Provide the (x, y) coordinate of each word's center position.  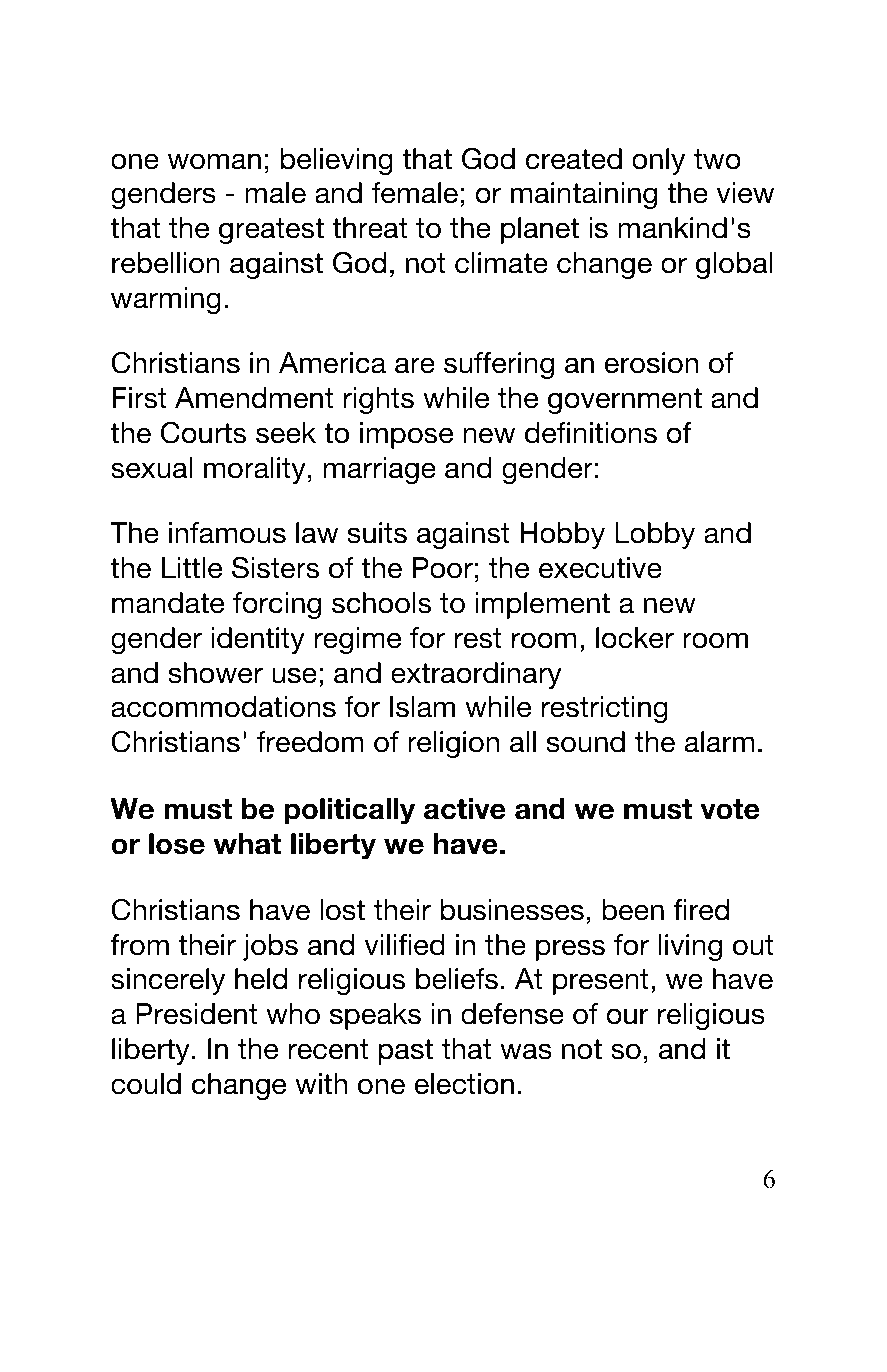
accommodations (223, 707)
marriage (380, 470)
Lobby (655, 535)
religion (453, 744)
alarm (719, 742)
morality (255, 470)
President (196, 1014)
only (658, 161)
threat (369, 228)
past (406, 1052)
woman (214, 161)
